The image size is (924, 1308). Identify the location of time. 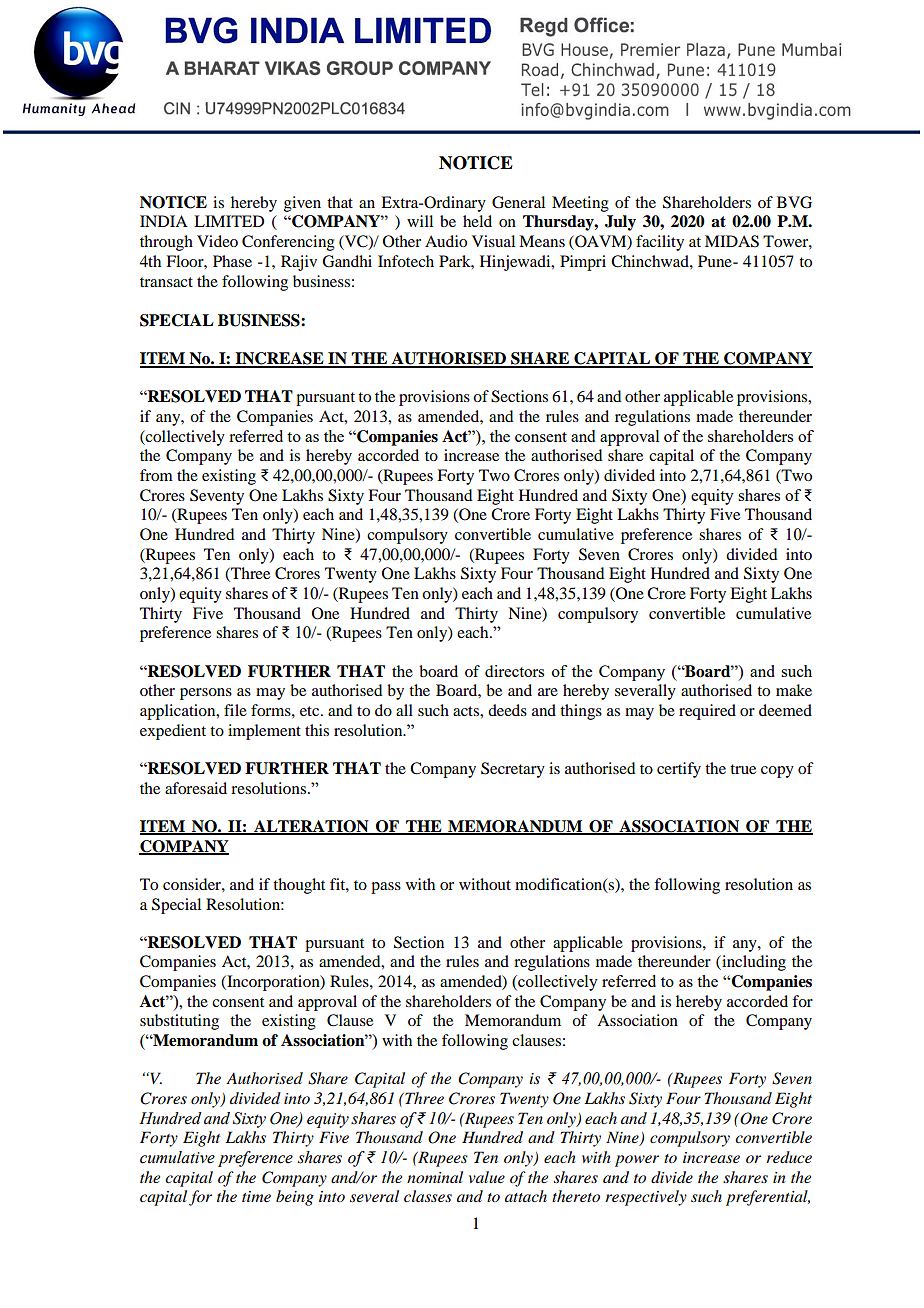
(256, 1196).
